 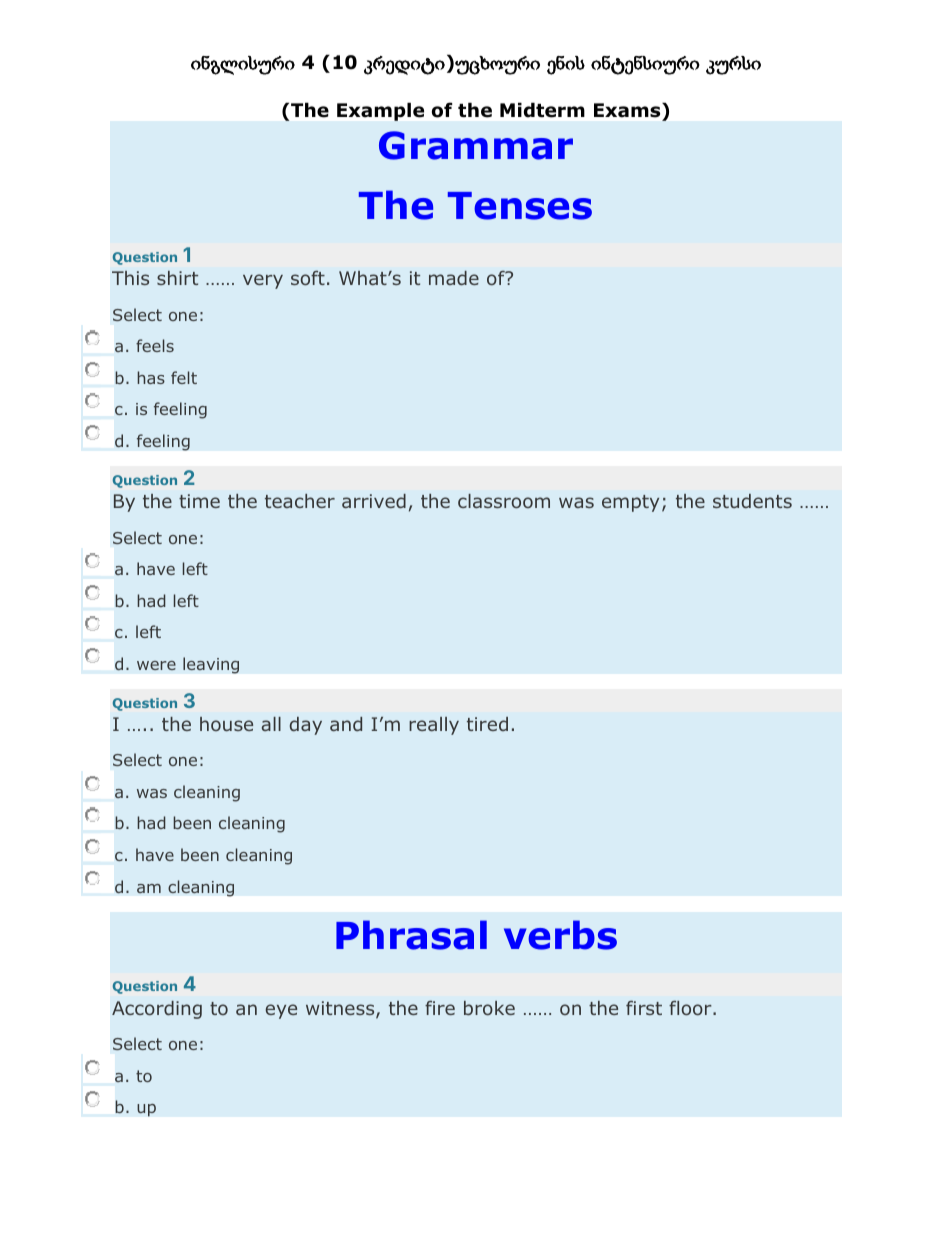 What do you see at coordinates (628, 110) in the screenshot?
I see `Exams` at bounding box center [628, 110].
